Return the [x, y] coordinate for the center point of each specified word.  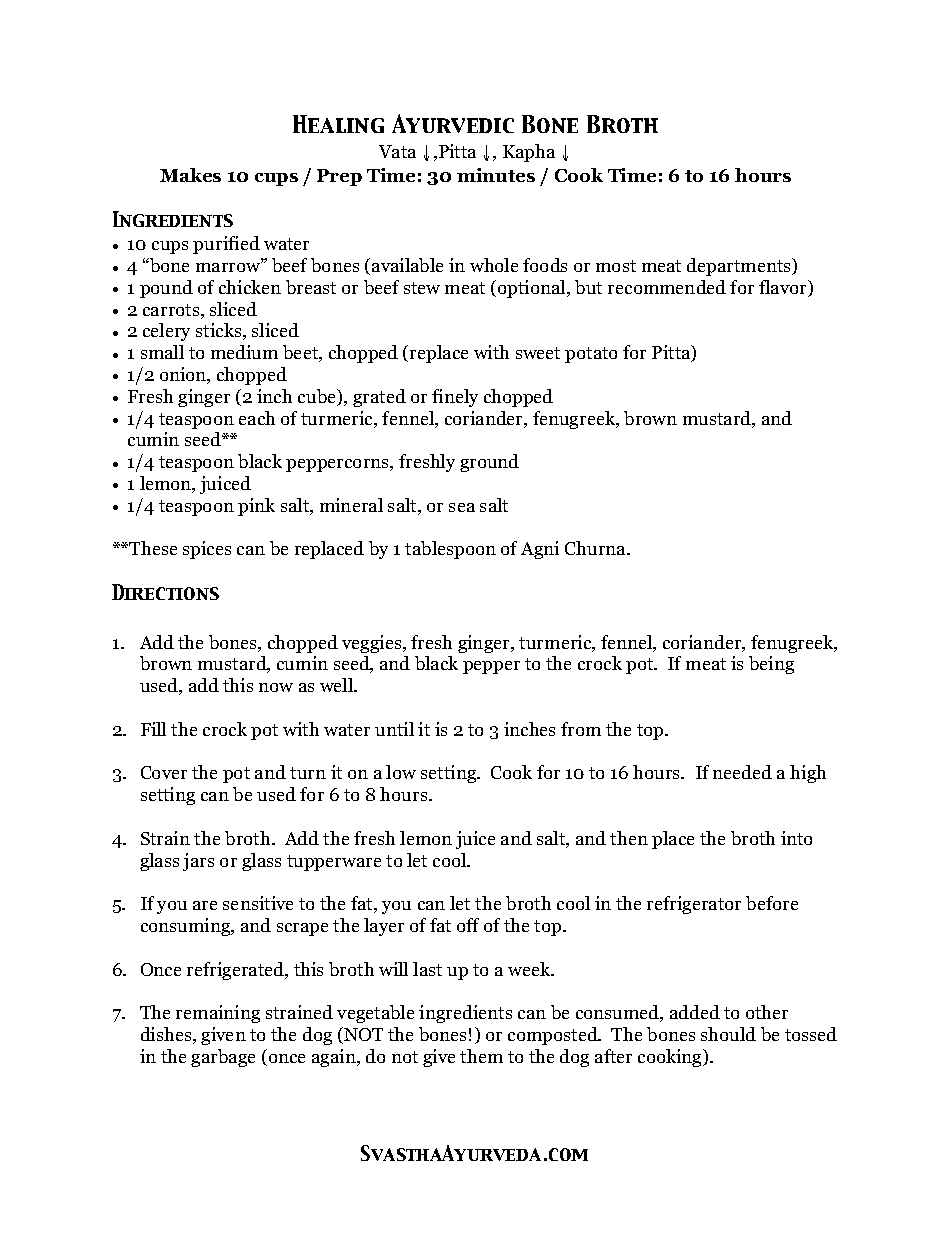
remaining [218, 1014]
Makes [190, 175]
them [481, 1056]
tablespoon [450, 550]
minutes [496, 175]
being [771, 665]
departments [740, 267]
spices [207, 550]
